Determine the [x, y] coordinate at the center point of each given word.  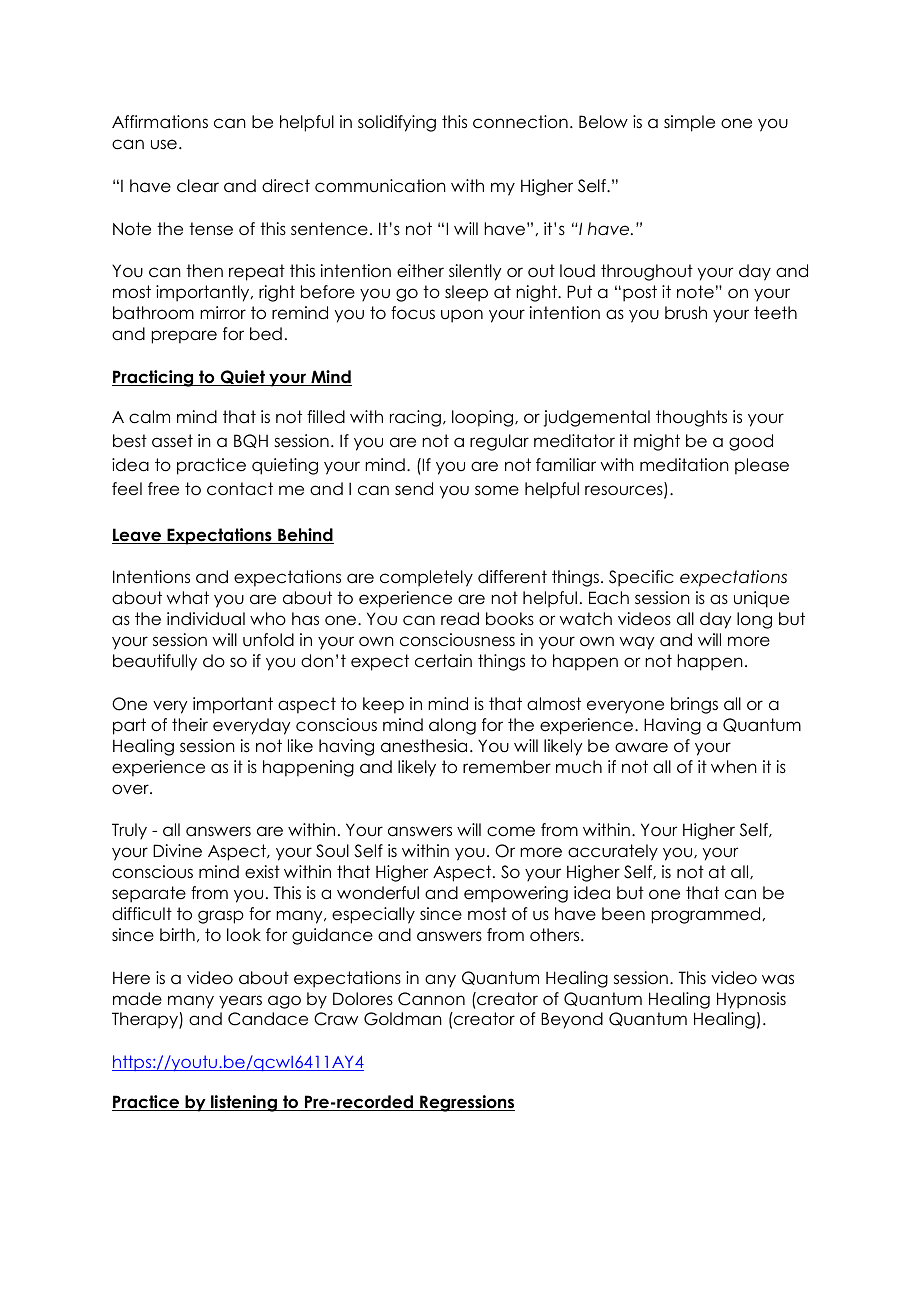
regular [499, 442]
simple [689, 123]
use [164, 144]
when [734, 767]
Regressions [466, 1103]
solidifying [397, 123]
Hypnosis [751, 1000]
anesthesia [424, 746]
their [190, 725]
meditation [684, 465]
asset [172, 441]
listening [244, 1103]
